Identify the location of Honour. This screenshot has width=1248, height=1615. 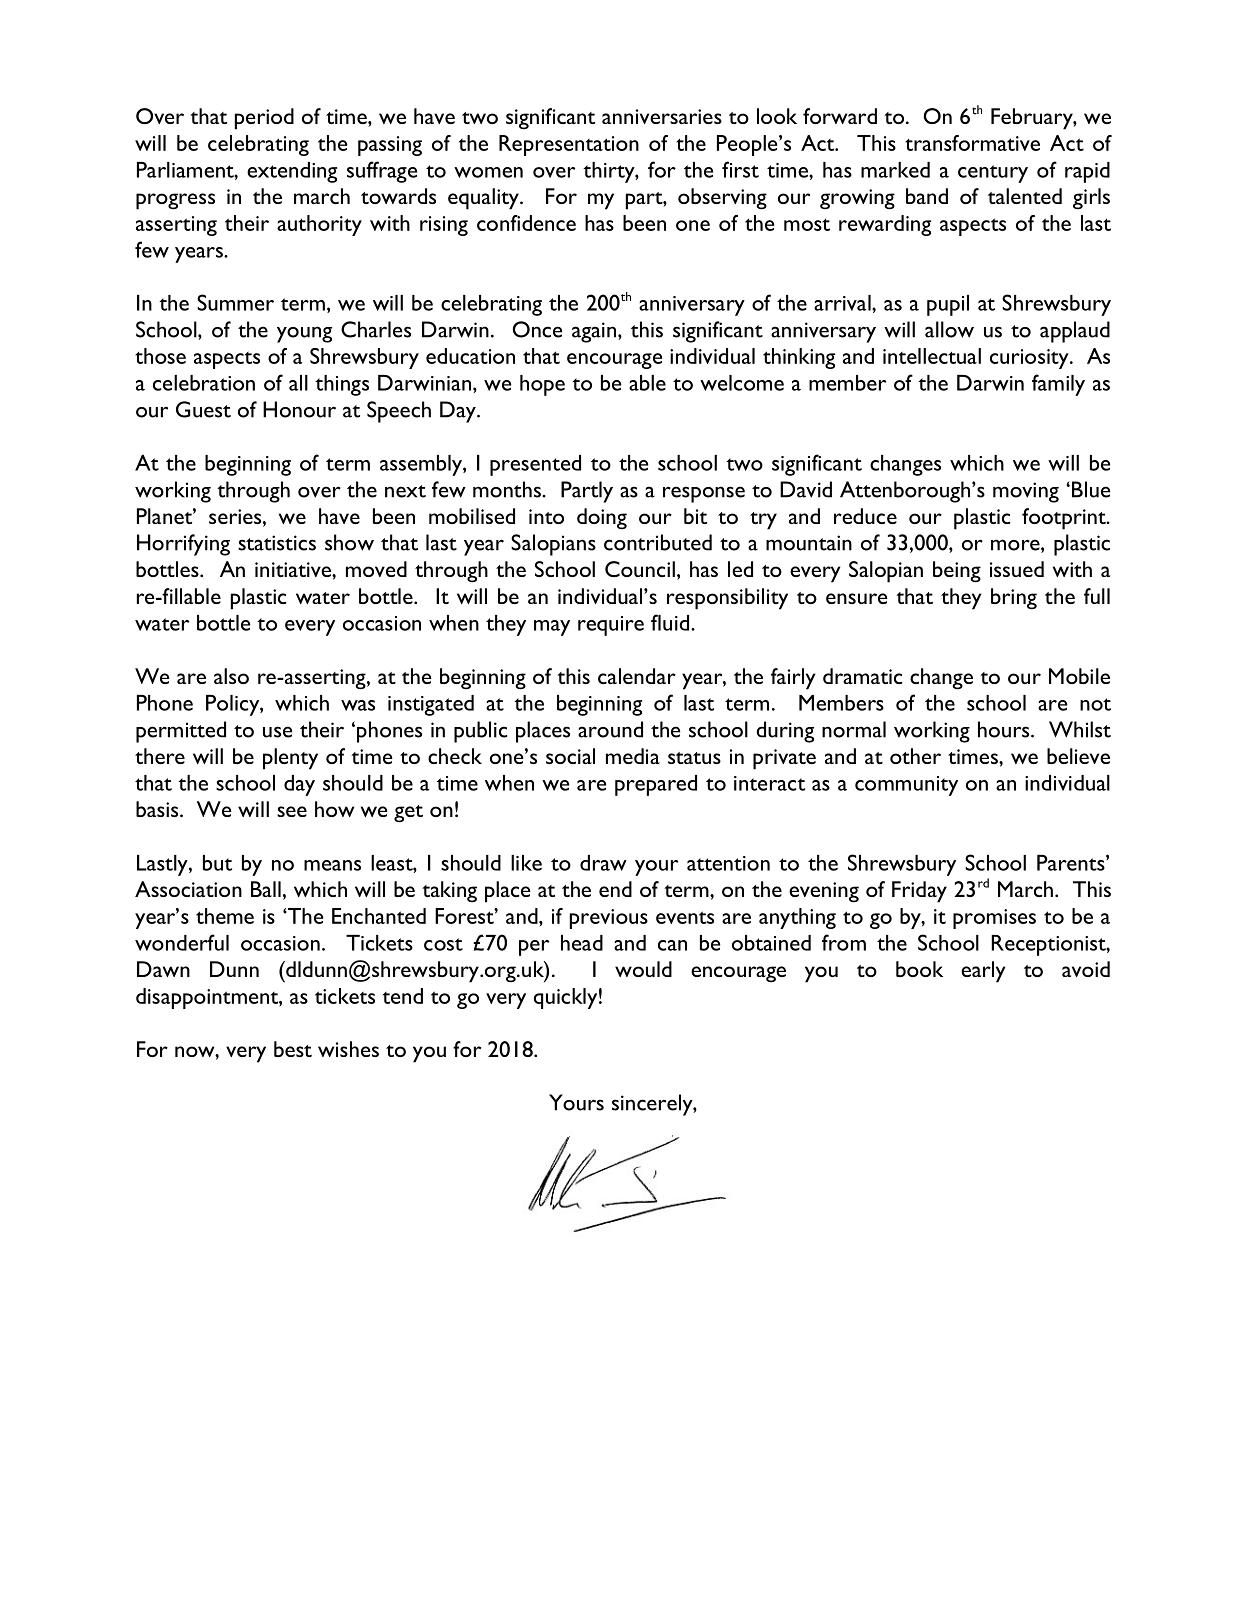
(299, 409).
